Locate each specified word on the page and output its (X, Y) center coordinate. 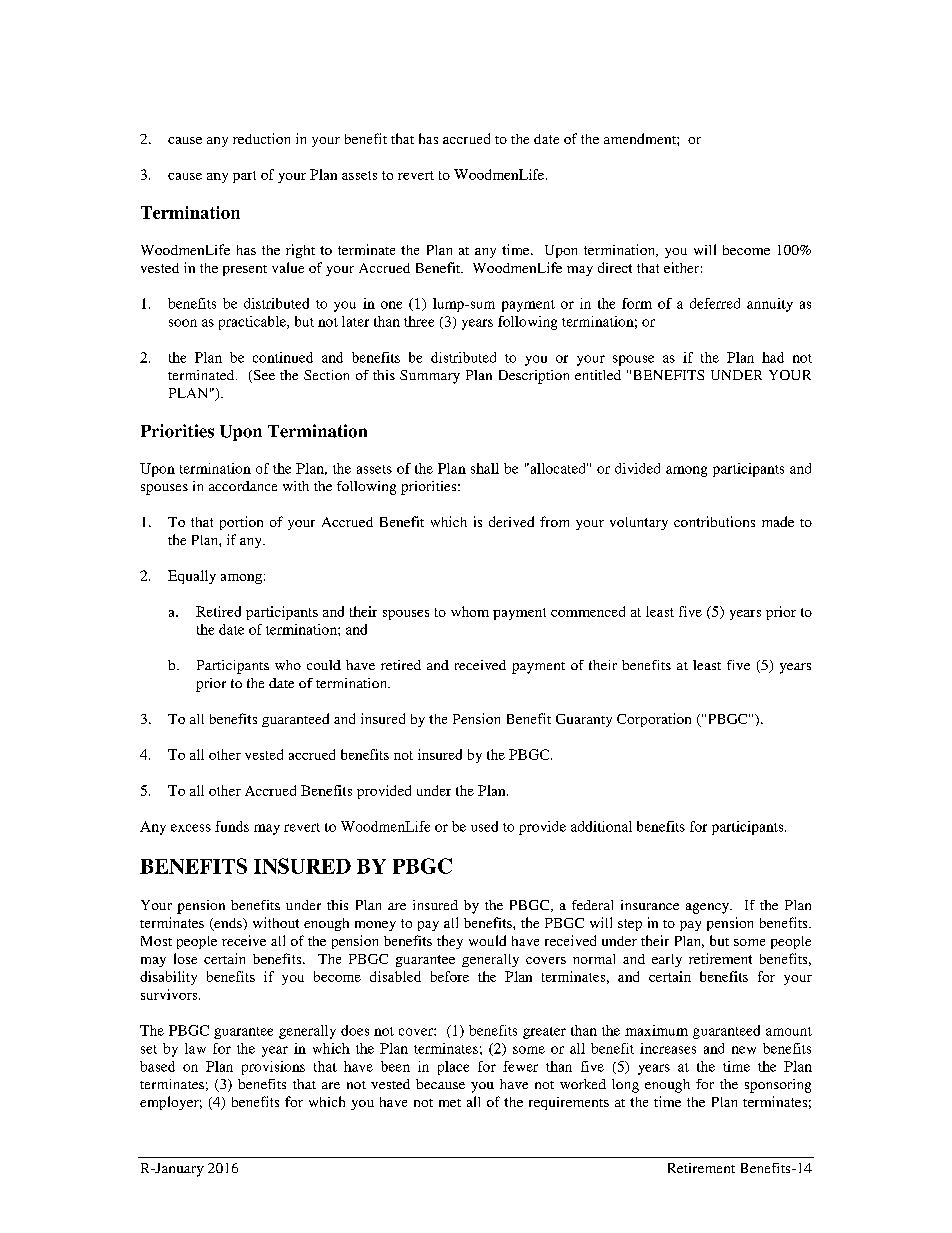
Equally (192, 577)
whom (470, 611)
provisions (273, 1068)
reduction (261, 138)
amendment (641, 138)
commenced (588, 611)
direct (615, 267)
